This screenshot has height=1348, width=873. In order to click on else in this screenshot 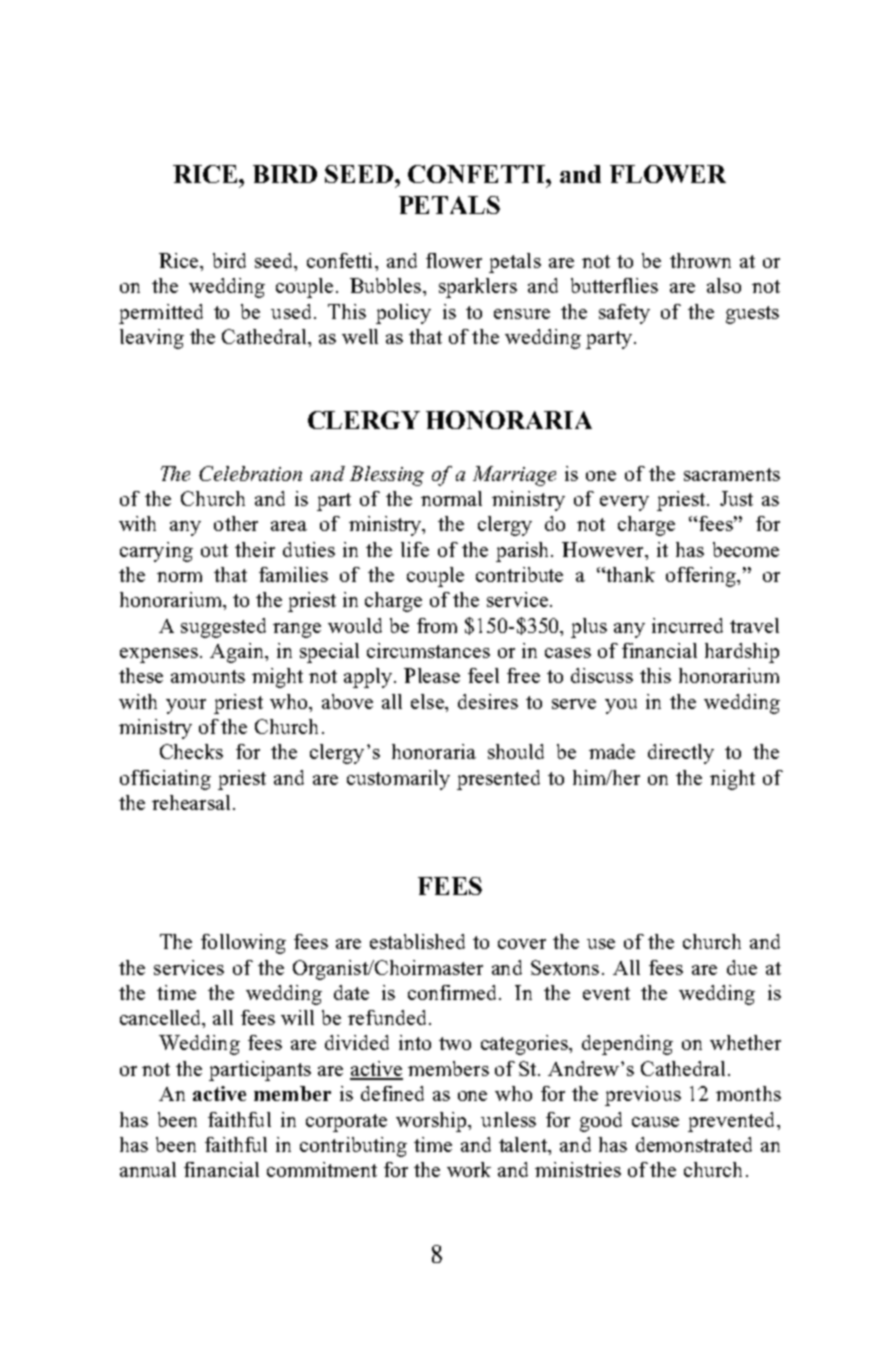, I will do `click(428, 701)`.
